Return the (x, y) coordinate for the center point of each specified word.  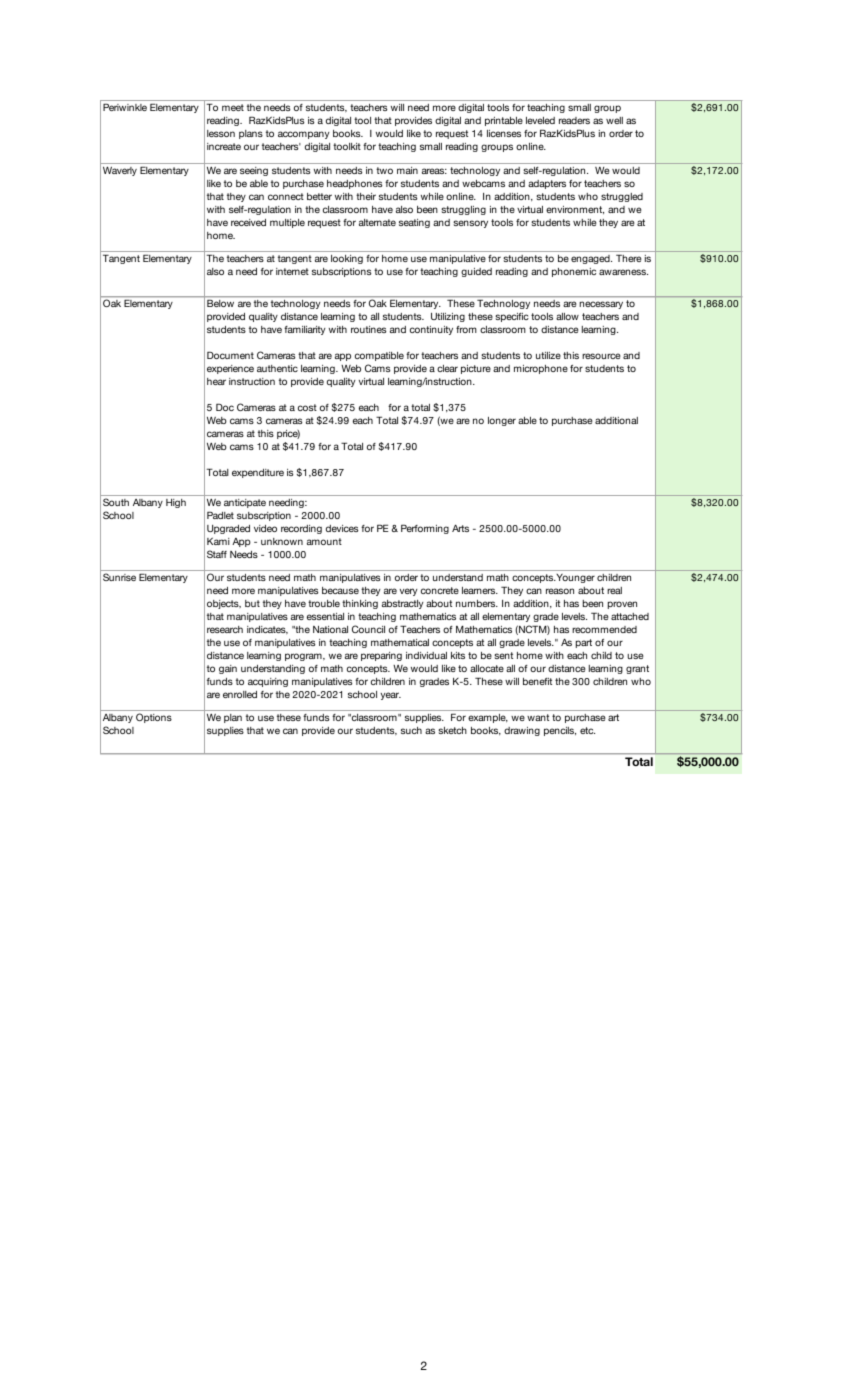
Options (154, 718)
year (390, 696)
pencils (560, 731)
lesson (221, 133)
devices (342, 528)
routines (368, 329)
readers (574, 120)
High (176, 503)
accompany (304, 135)
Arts (460, 528)
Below (220, 303)
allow (567, 316)
